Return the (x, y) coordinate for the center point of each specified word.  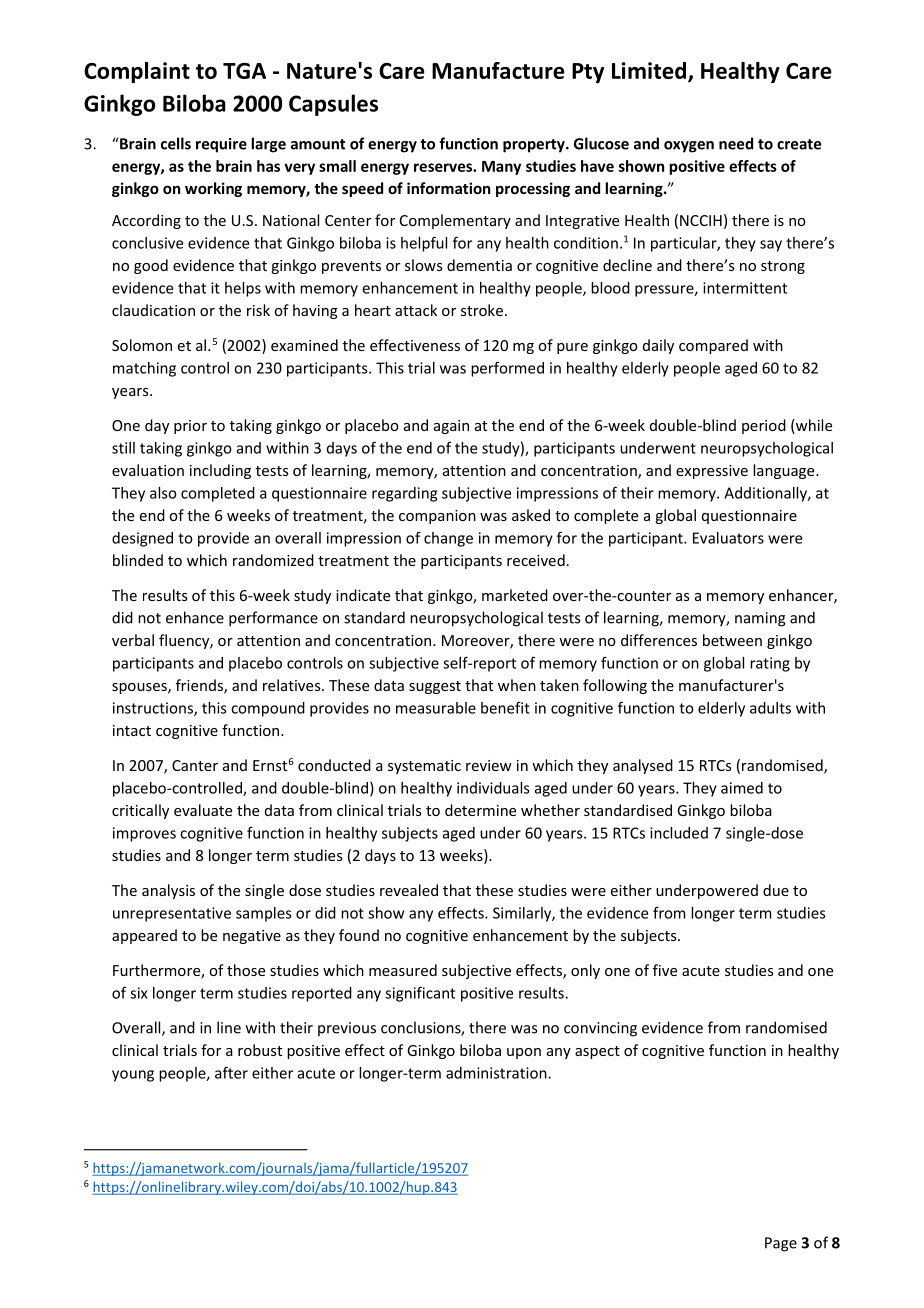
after (231, 1072)
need (736, 143)
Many (501, 168)
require (221, 145)
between (732, 640)
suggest (435, 687)
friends (200, 686)
